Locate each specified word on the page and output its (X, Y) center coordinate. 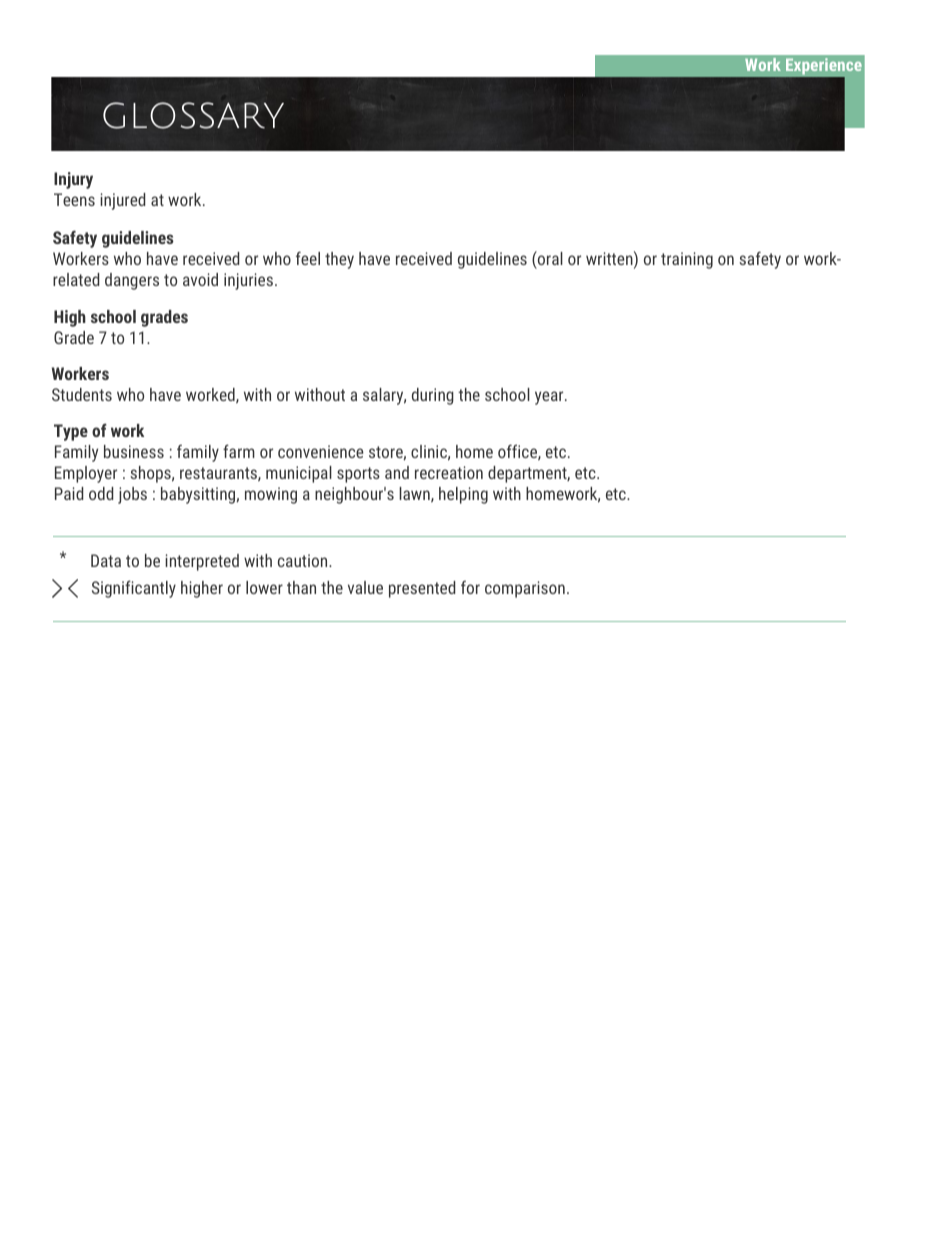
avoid (200, 279)
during (433, 396)
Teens (74, 199)
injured (122, 201)
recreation (449, 472)
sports (358, 475)
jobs (132, 495)
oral (549, 258)
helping (463, 495)
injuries (248, 281)
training (687, 260)
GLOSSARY (193, 115)
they (339, 260)
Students (82, 394)
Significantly (134, 589)
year (550, 398)
